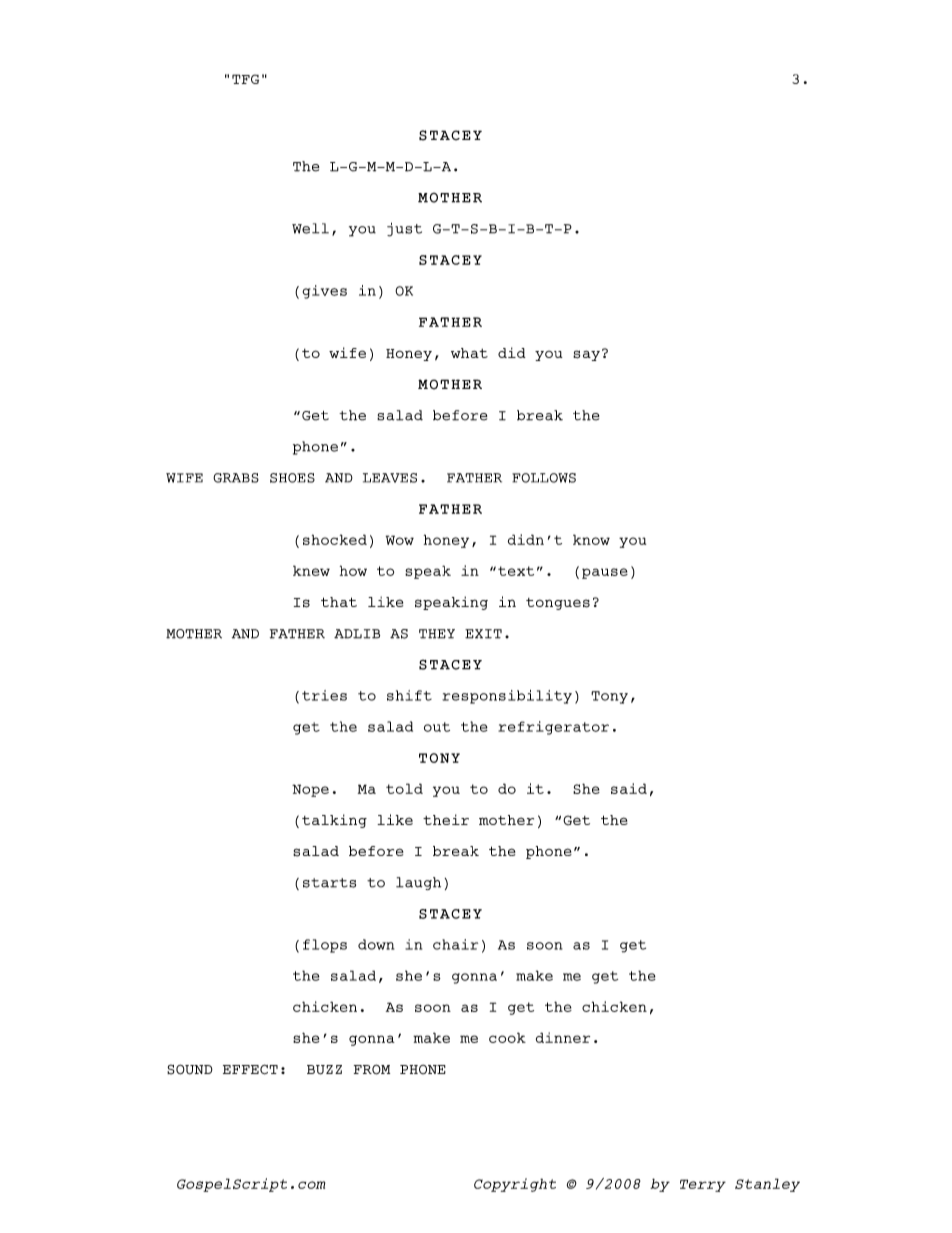  I want to click on FROM, so click(372, 1069).
